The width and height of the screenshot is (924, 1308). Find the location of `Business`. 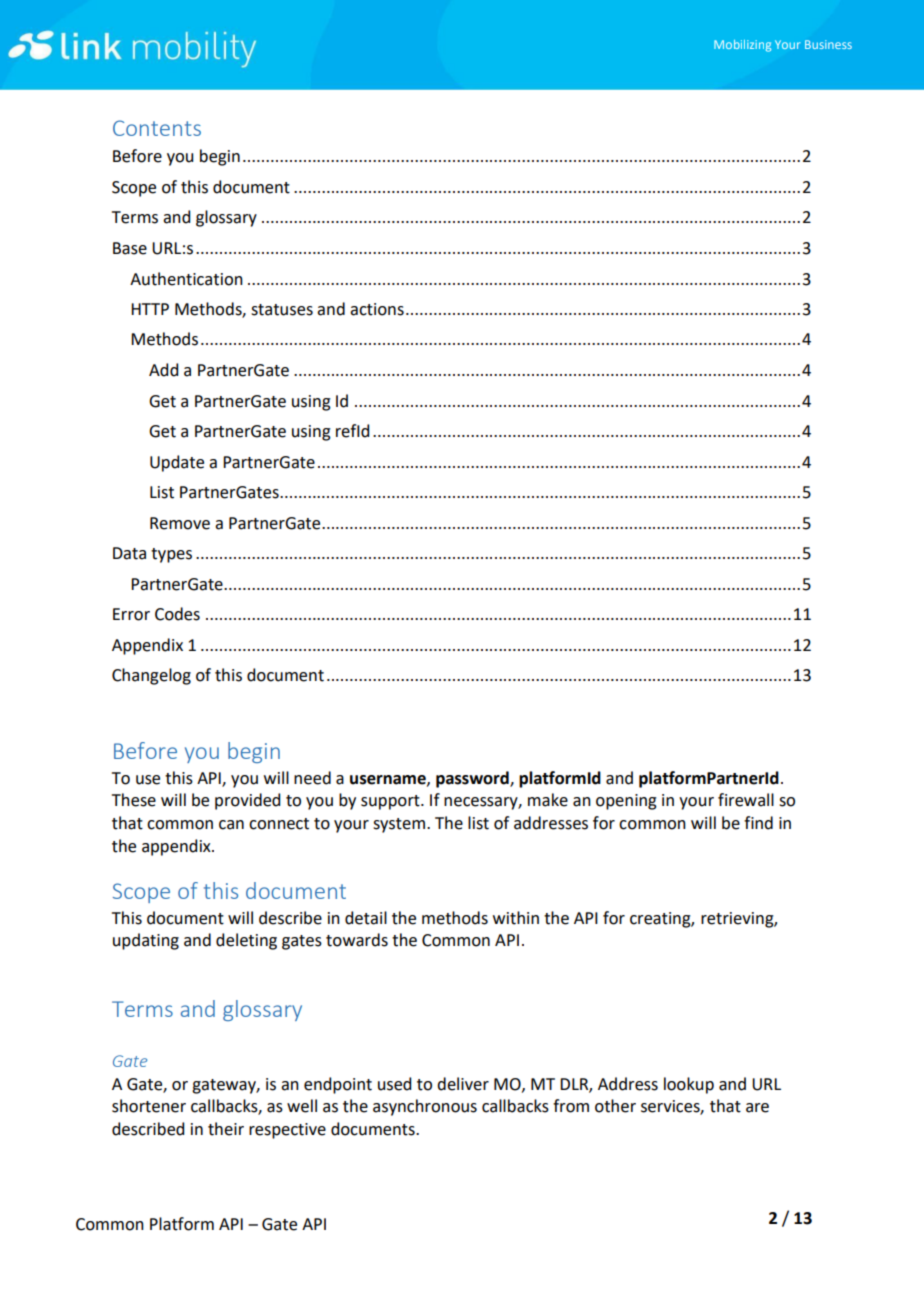

Business is located at coordinates (828, 44).
